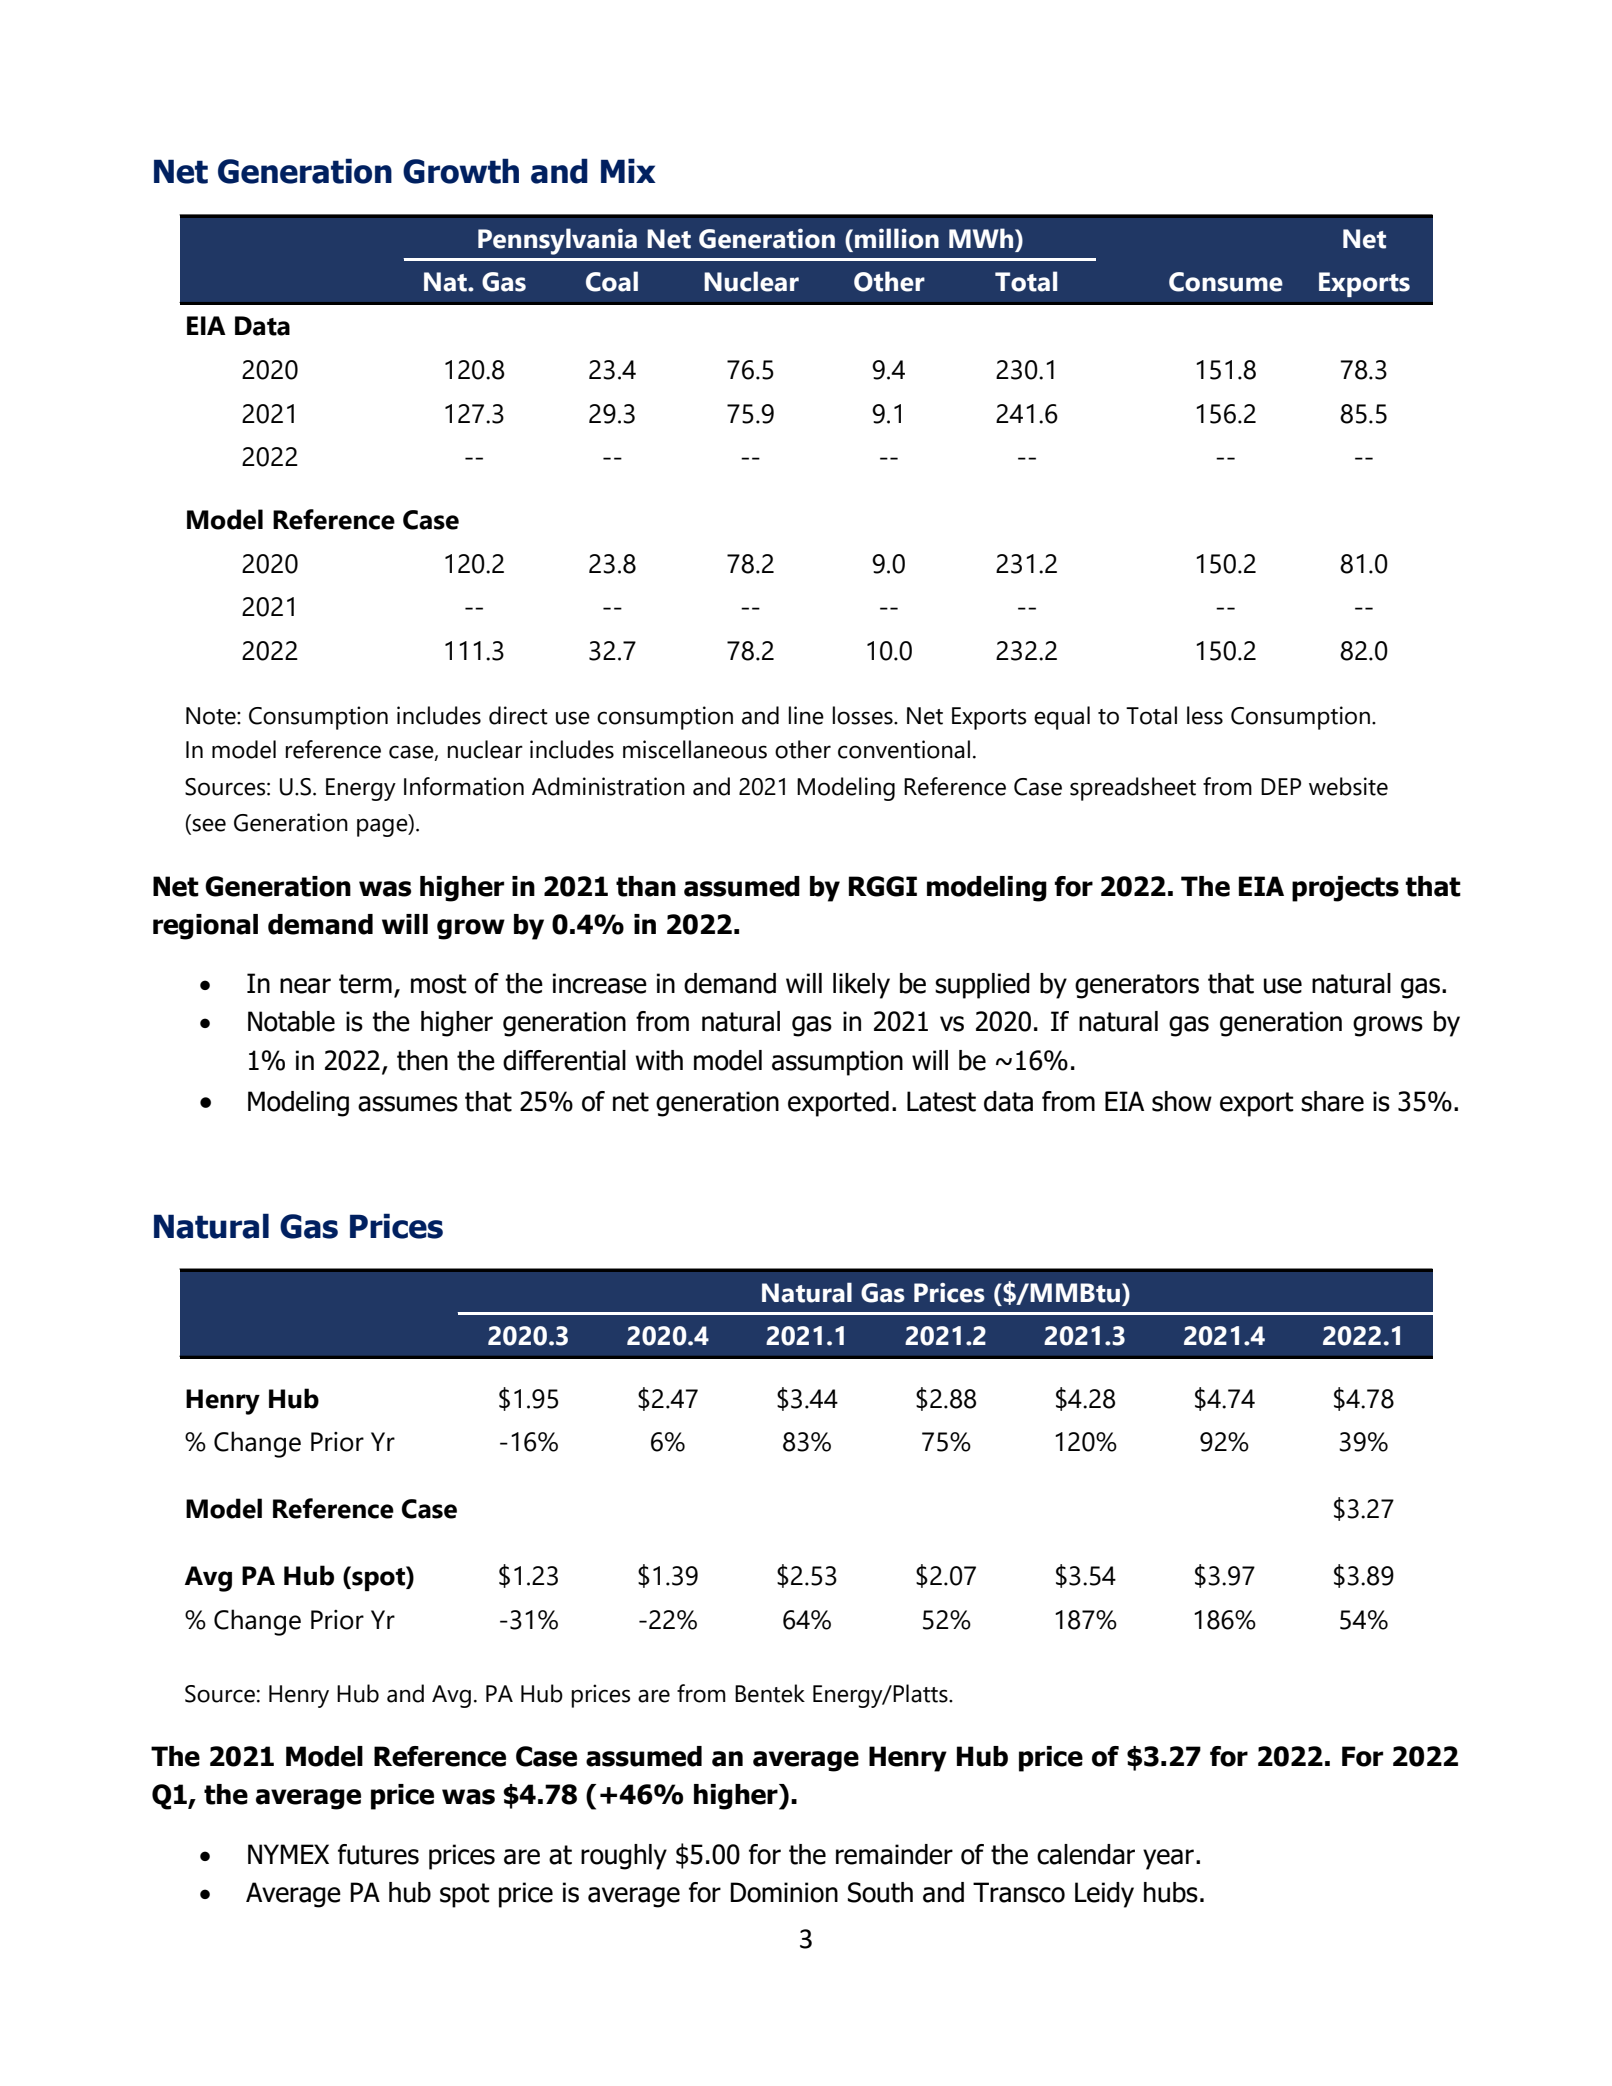 This image has width=1612, height=2086. Describe the element at coordinates (646, 886) in the image. I see `than` at that location.
